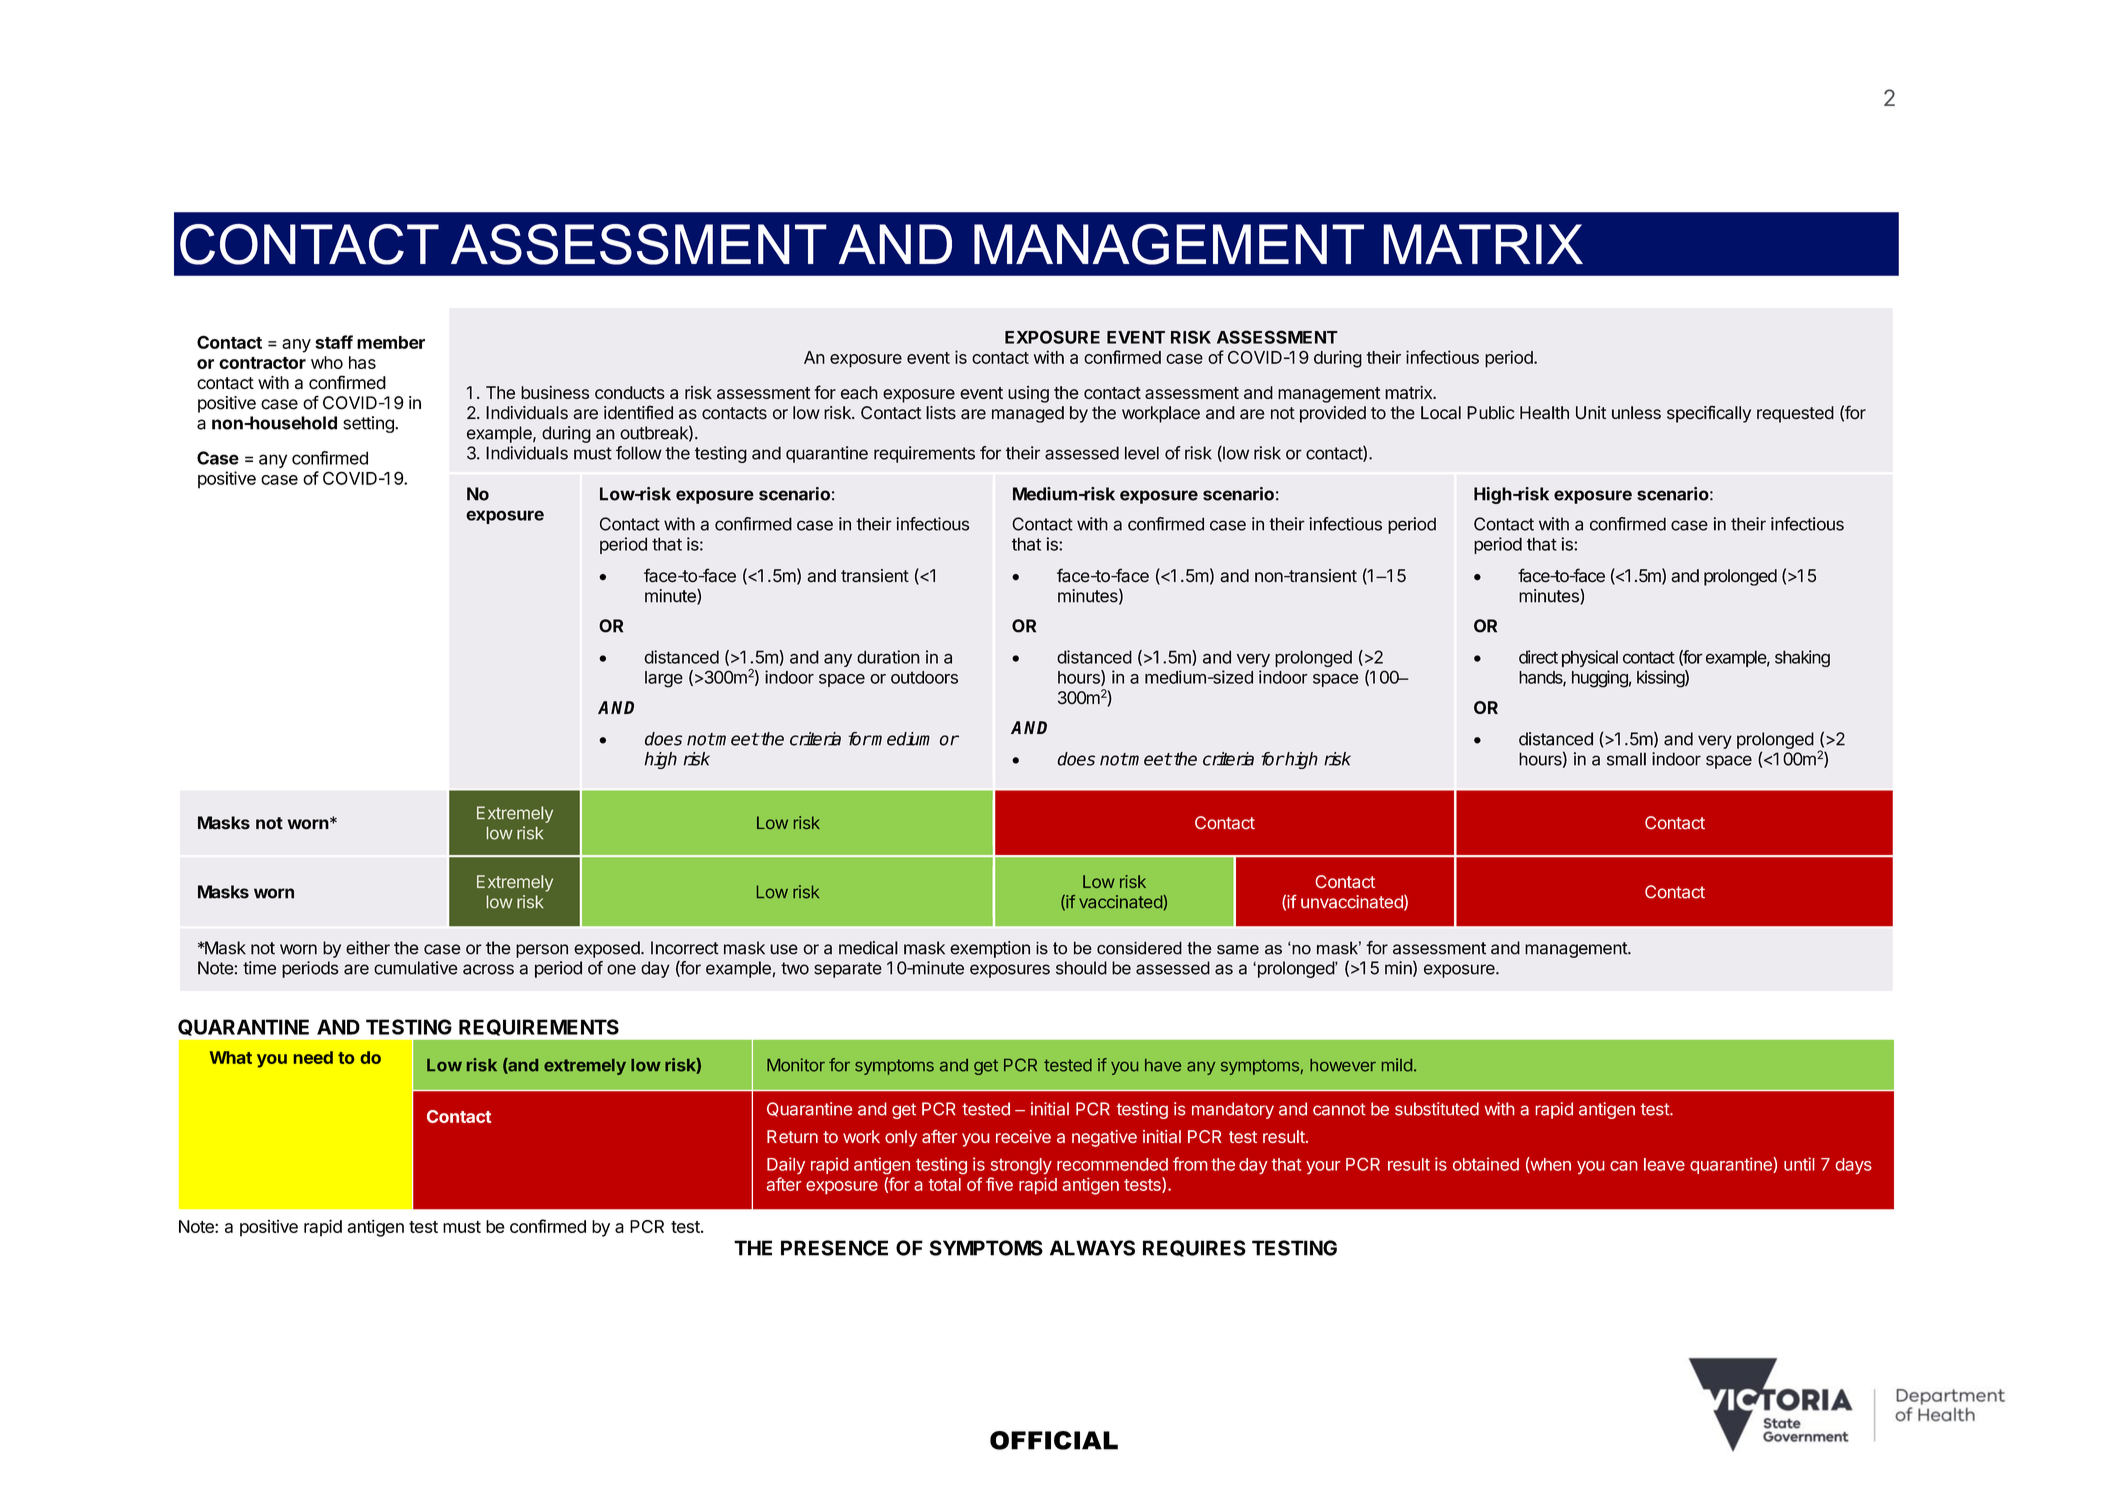  Describe the element at coordinates (990, 949) in the screenshot. I see `exemption` at that location.
